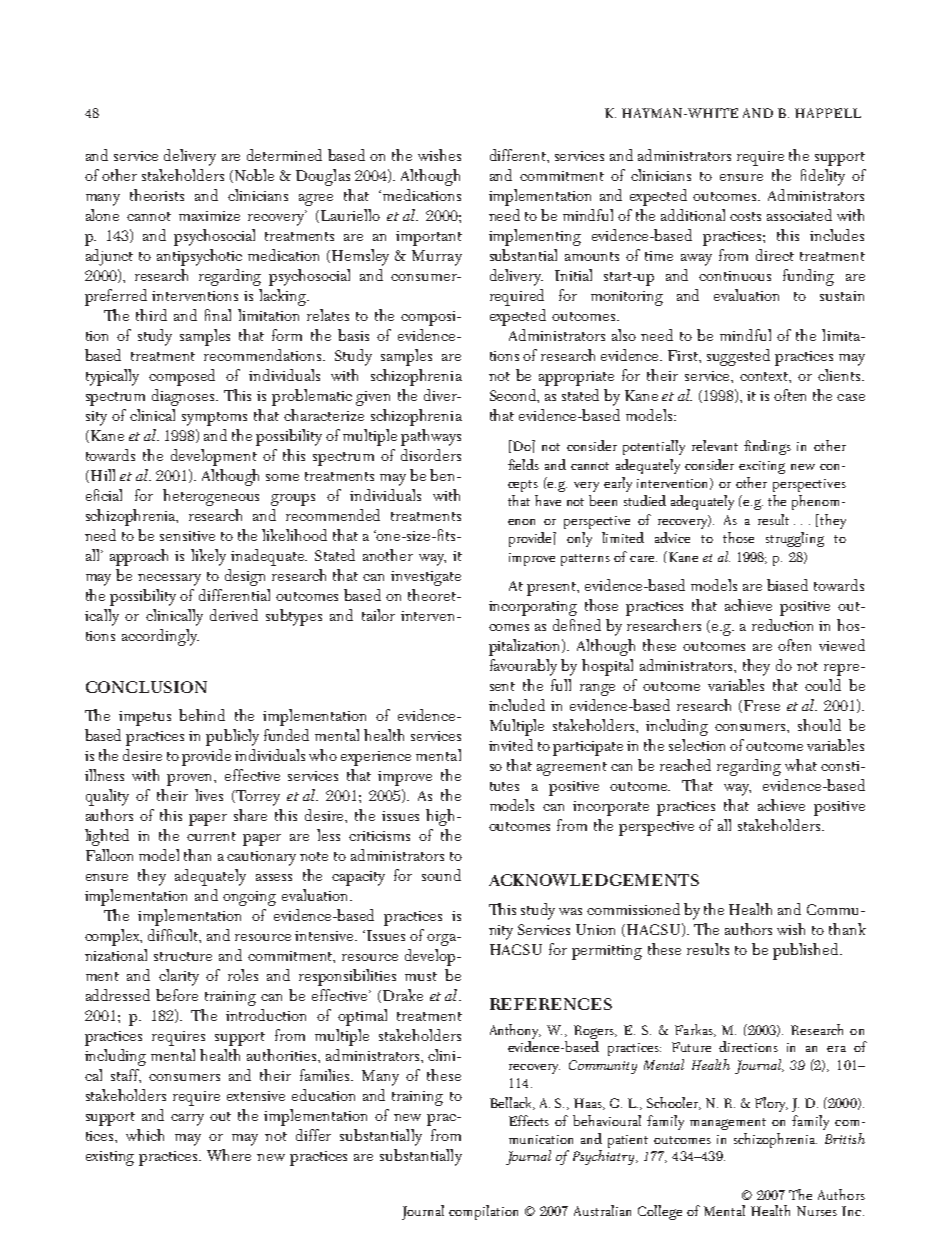  Describe the element at coordinates (202, 715) in the screenshot. I see `behind` at that location.
